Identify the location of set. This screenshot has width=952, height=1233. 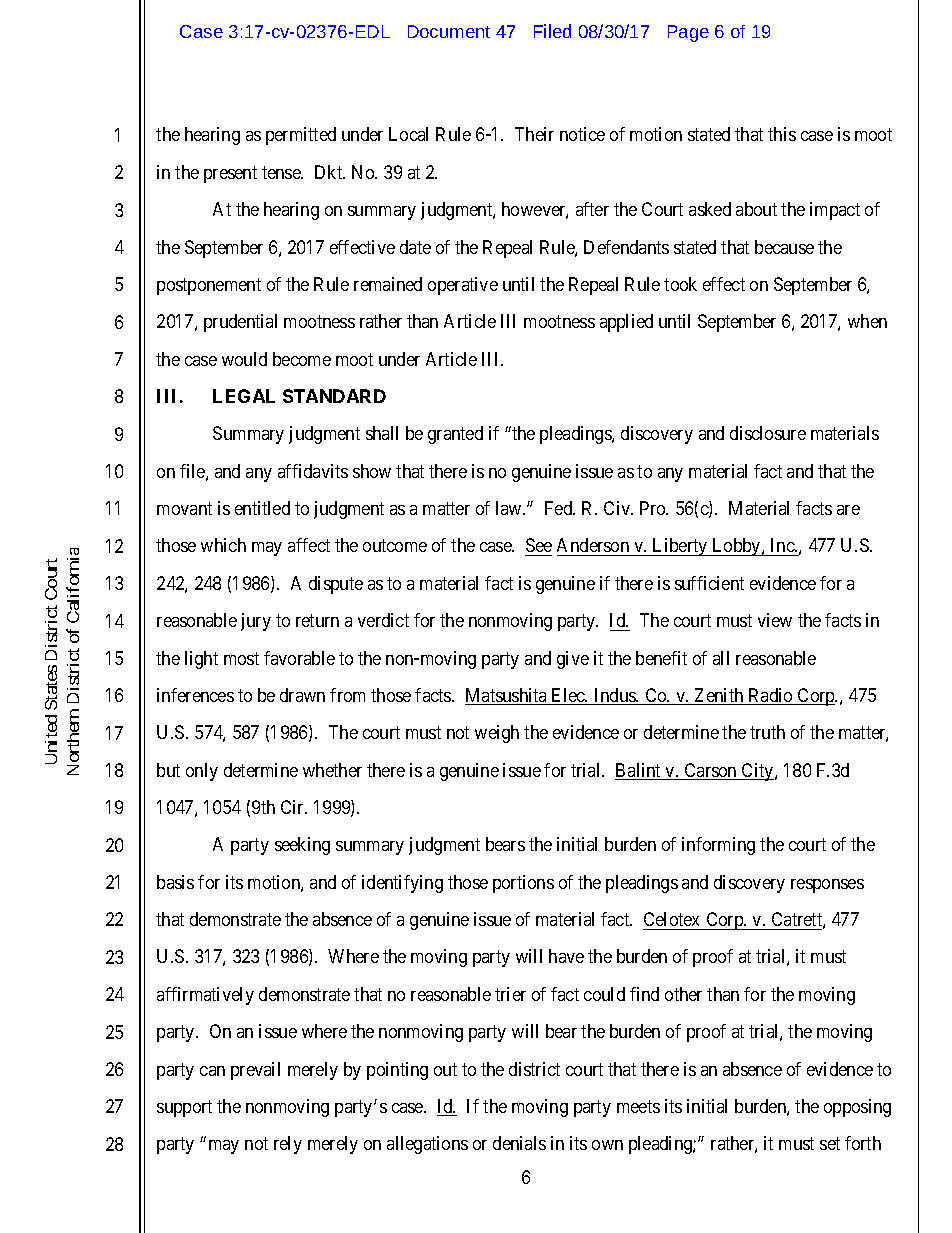
(830, 1144).
